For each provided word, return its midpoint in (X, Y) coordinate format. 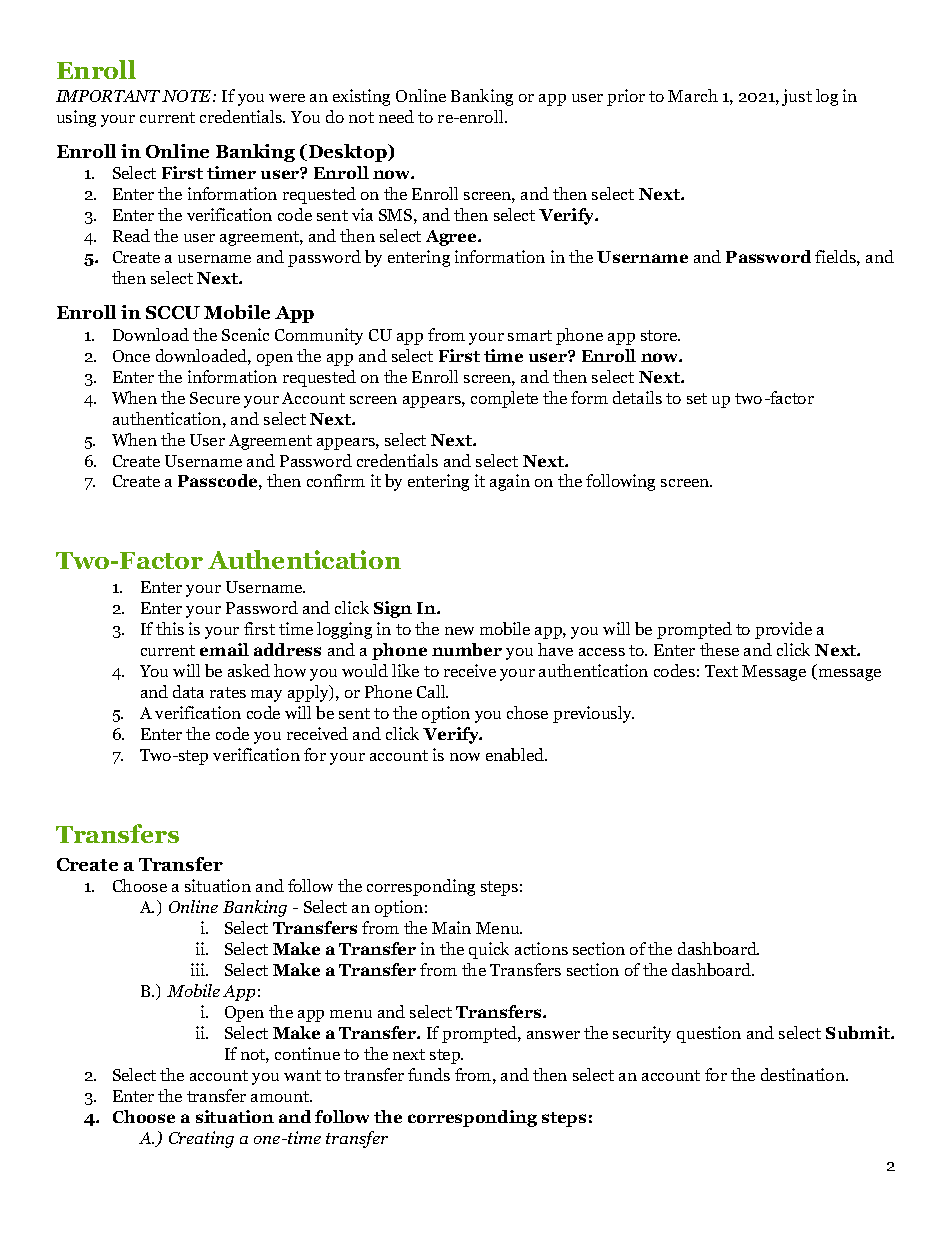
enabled (516, 754)
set (697, 398)
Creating (201, 1139)
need (396, 116)
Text (721, 671)
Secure (215, 398)
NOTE (188, 96)
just (797, 97)
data (188, 691)
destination (804, 1074)
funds (429, 1074)
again (510, 482)
